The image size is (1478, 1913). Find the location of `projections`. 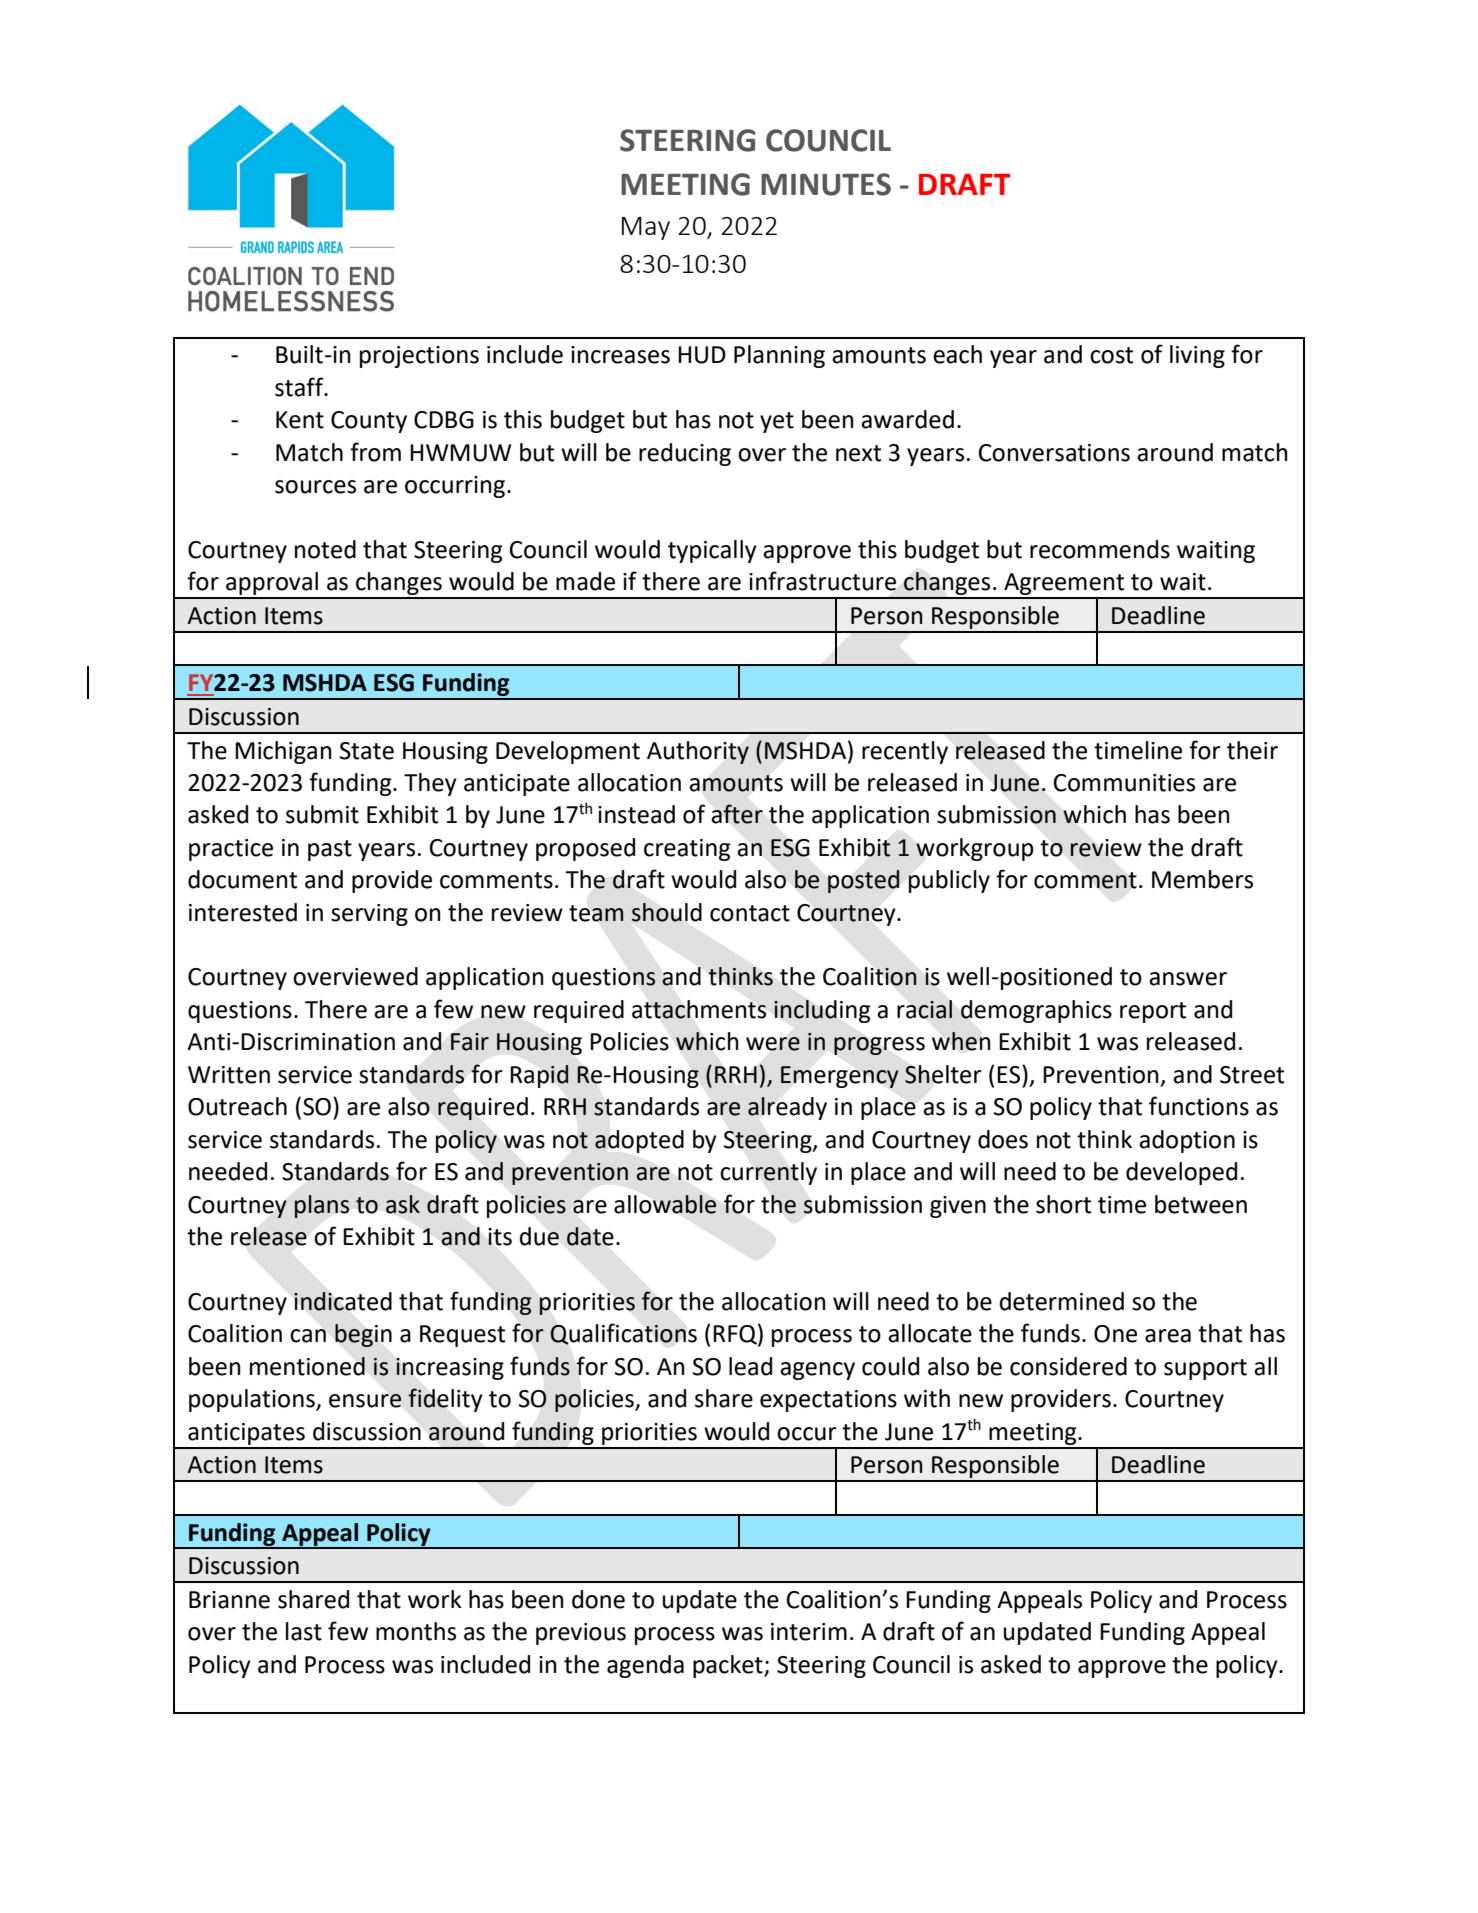

projections is located at coordinates (419, 357).
